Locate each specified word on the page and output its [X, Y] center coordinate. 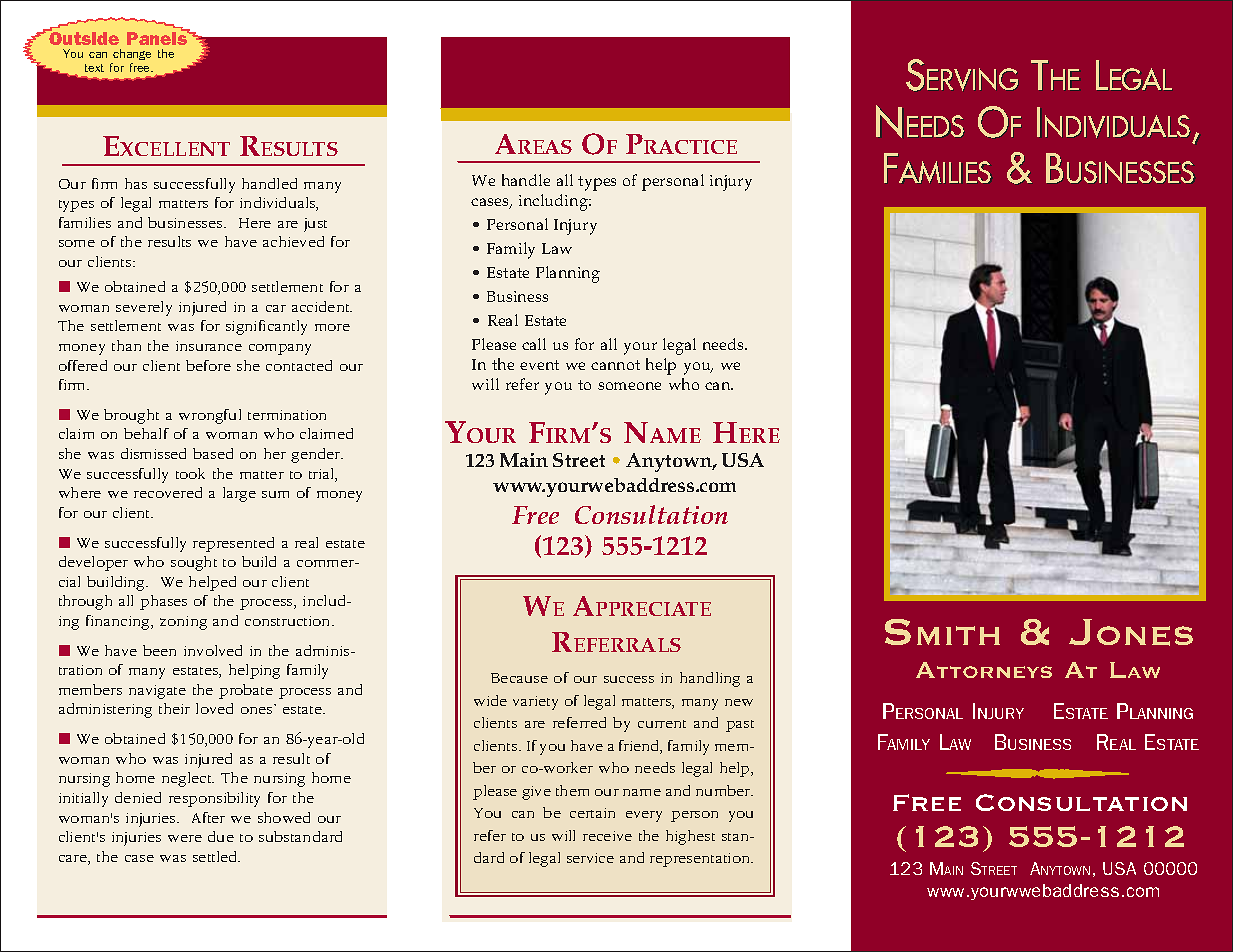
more [332, 327]
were [185, 838]
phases [163, 602]
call [534, 344]
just [315, 225]
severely [144, 308]
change [132, 54]
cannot [615, 365]
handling [710, 679]
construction [289, 621]
